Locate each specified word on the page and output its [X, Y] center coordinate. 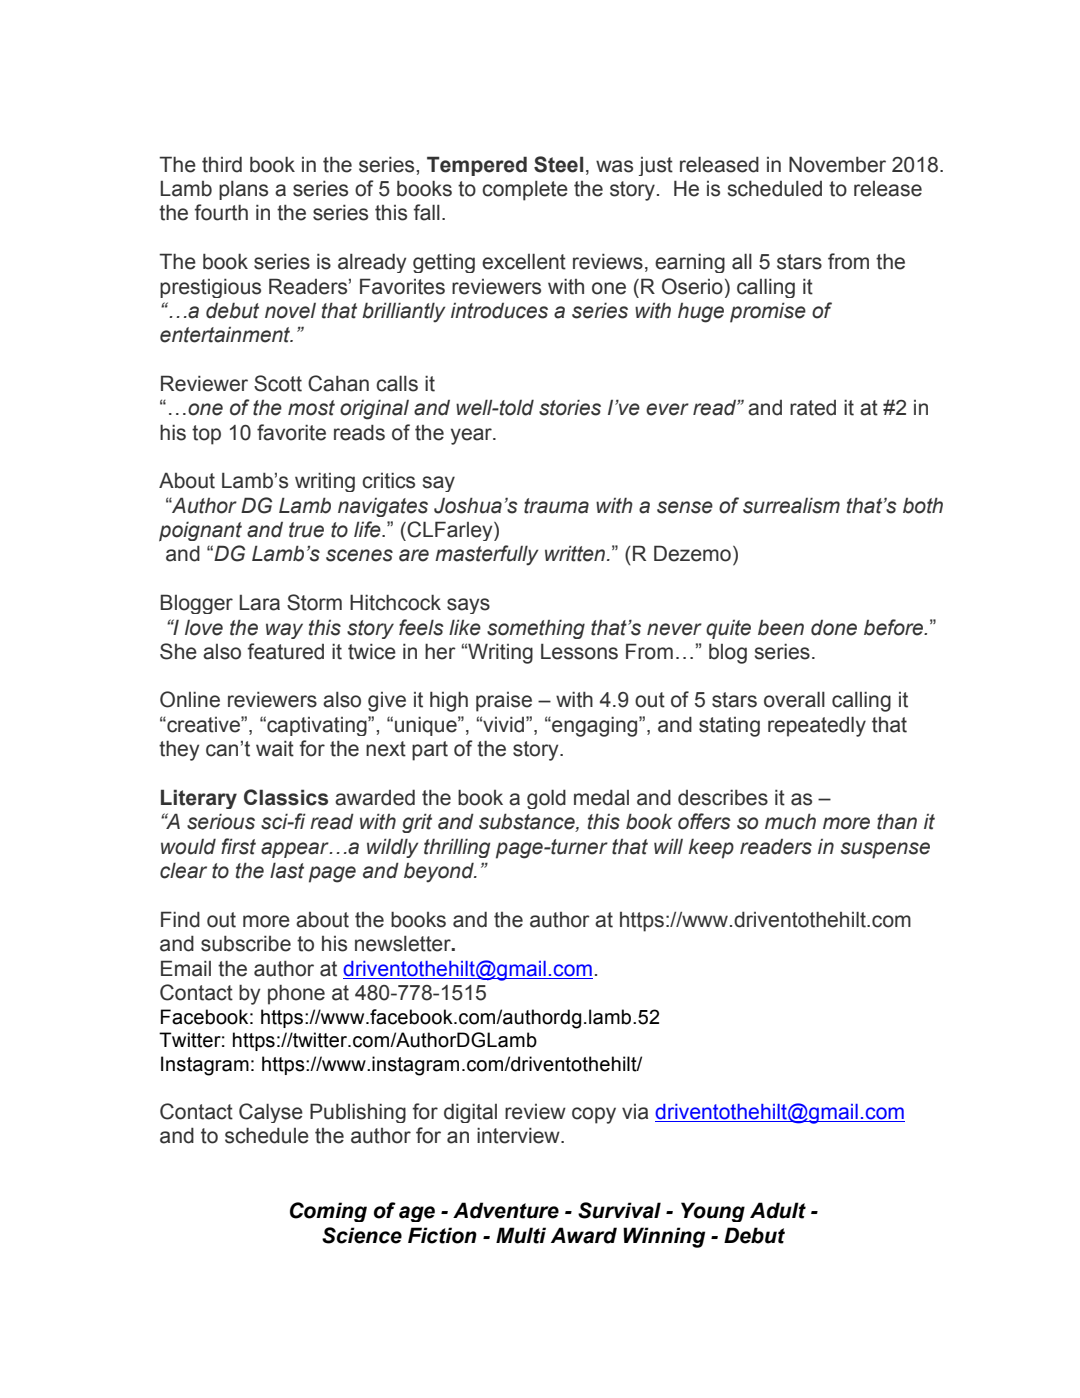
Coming [328, 1212]
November [837, 164]
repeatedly [817, 726]
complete [525, 191]
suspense [885, 850]
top [206, 435]
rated [813, 408]
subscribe [246, 943]
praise [504, 702]
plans [243, 190]
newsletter [404, 944]
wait [275, 748]
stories [570, 408]
